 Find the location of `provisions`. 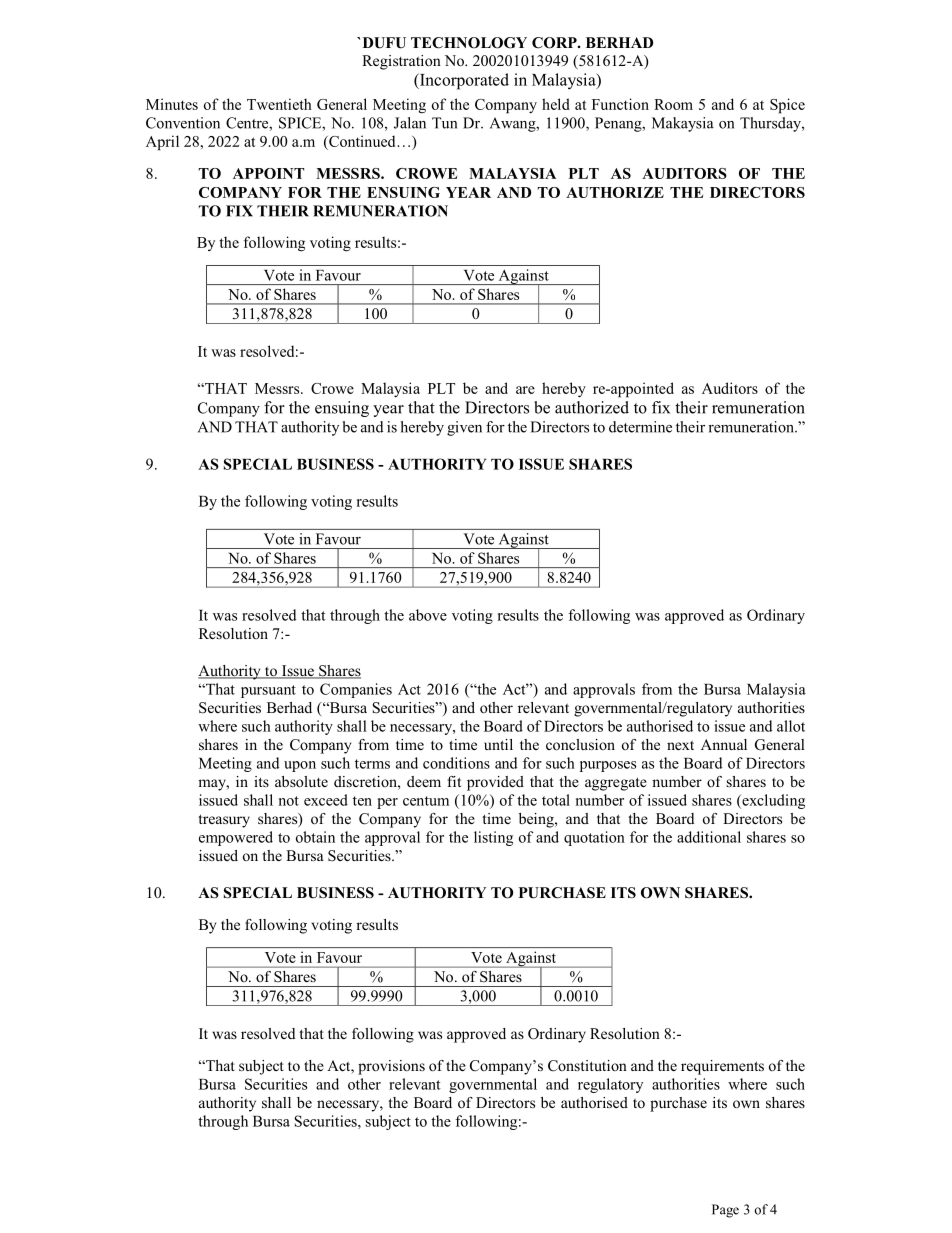

provisions is located at coordinates (391, 1067).
